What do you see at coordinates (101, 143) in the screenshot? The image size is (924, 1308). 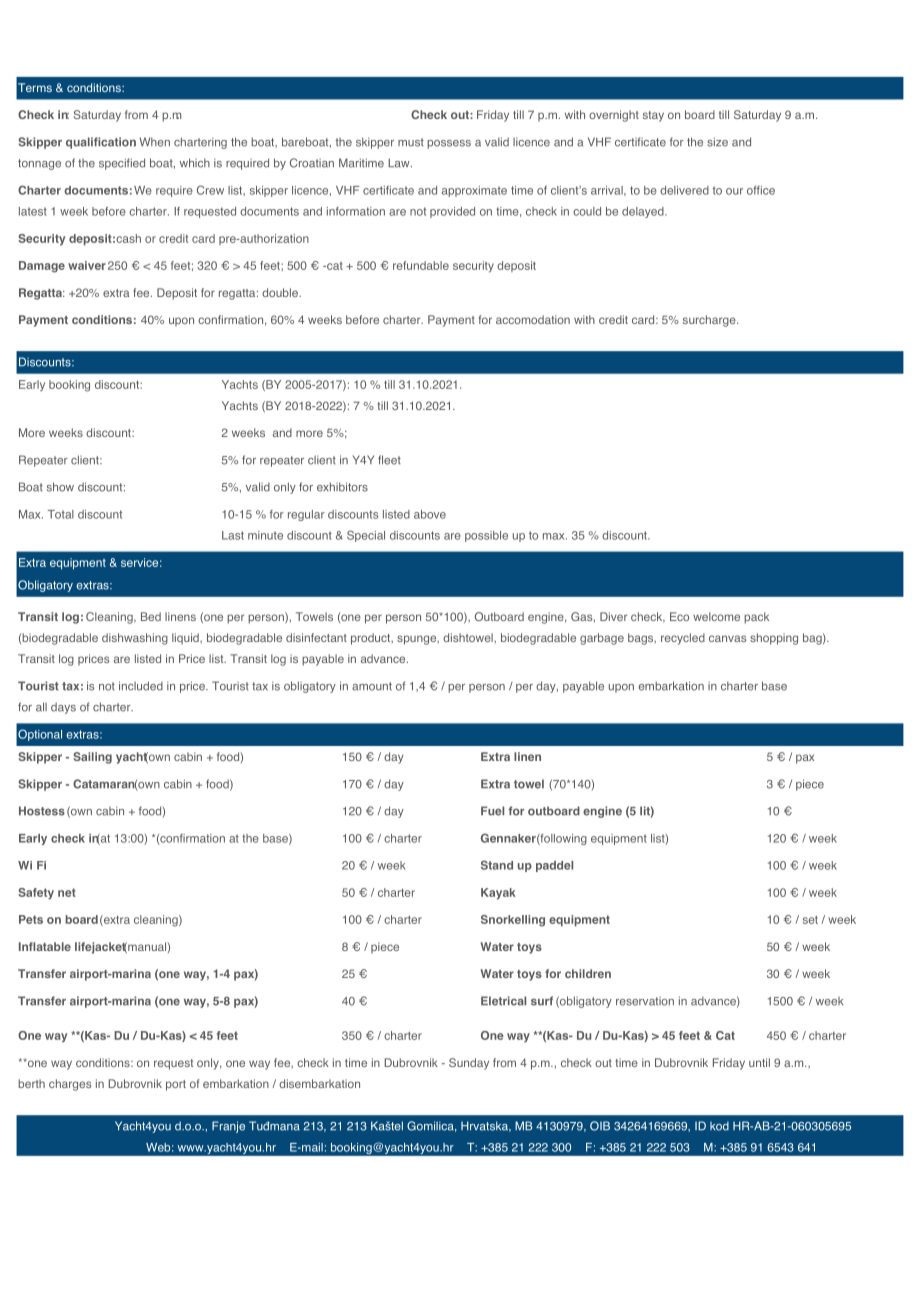 I see `qualification` at bounding box center [101, 143].
